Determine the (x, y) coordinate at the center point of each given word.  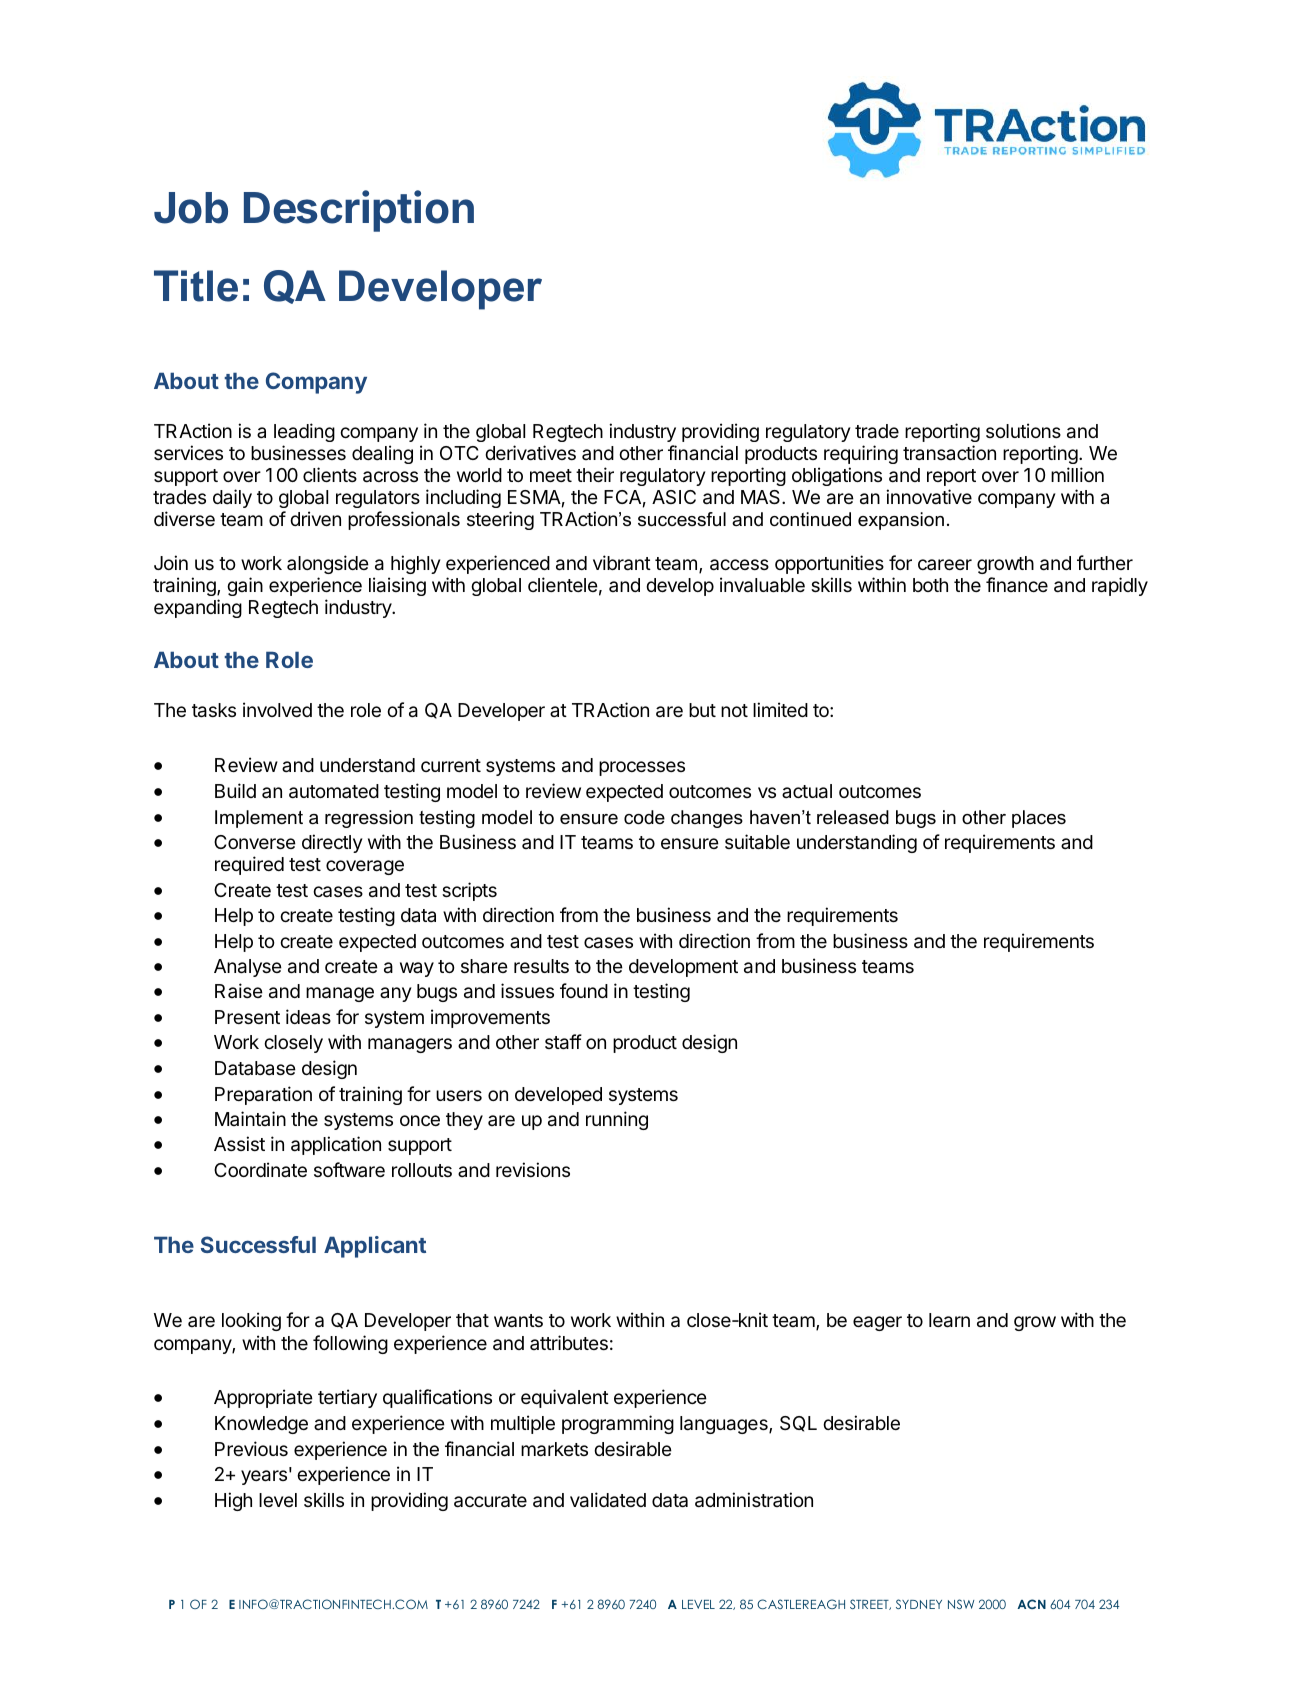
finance (1017, 584)
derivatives (530, 453)
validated (608, 1500)
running (617, 1120)
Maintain (250, 1118)
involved (277, 709)
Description (359, 211)
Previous (251, 1448)
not (734, 710)
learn (949, 1320)
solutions (1023, 430)
